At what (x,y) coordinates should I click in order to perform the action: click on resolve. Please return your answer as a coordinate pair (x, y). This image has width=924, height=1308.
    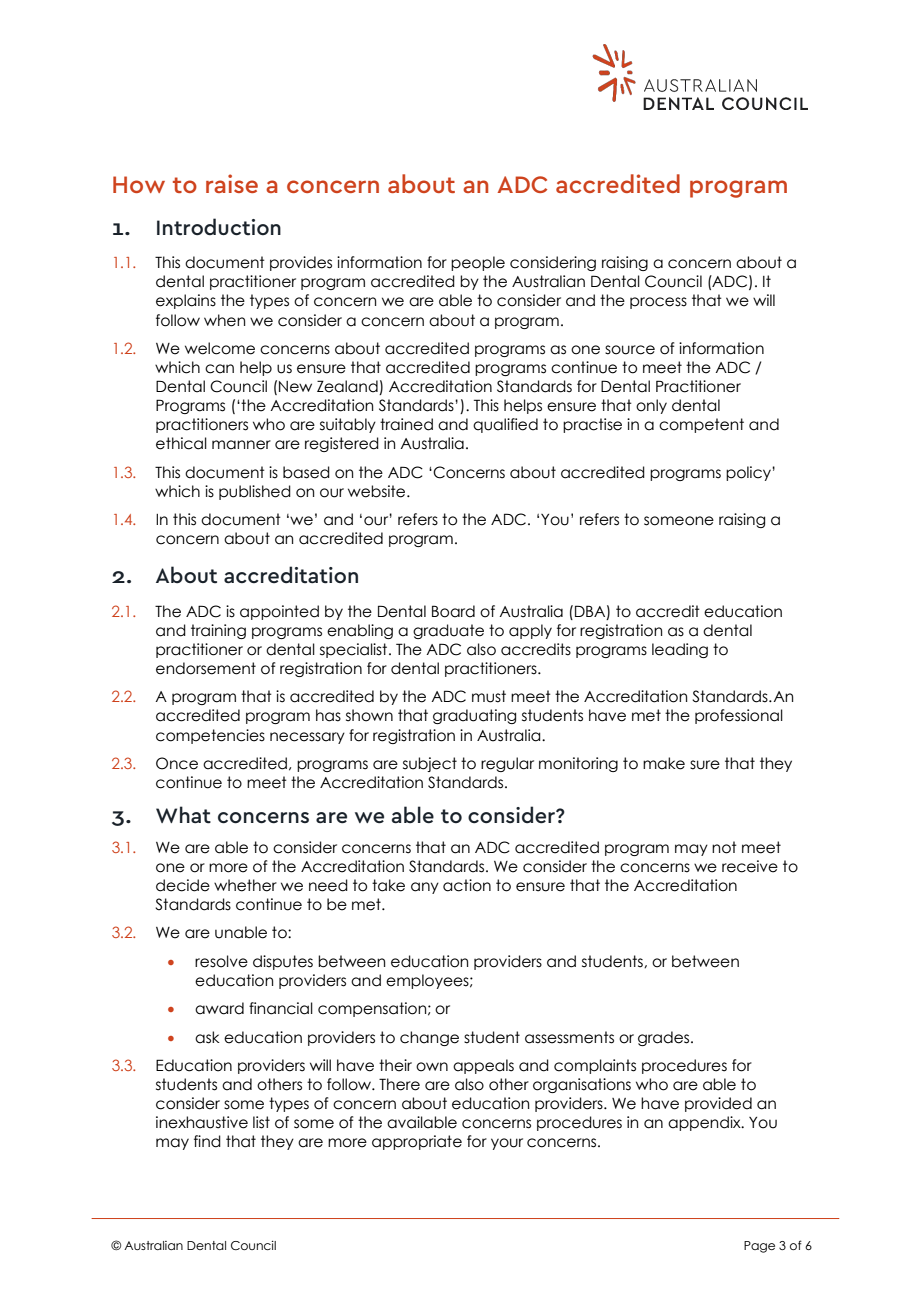
    Looking at the image, I should click on (221, 961).
